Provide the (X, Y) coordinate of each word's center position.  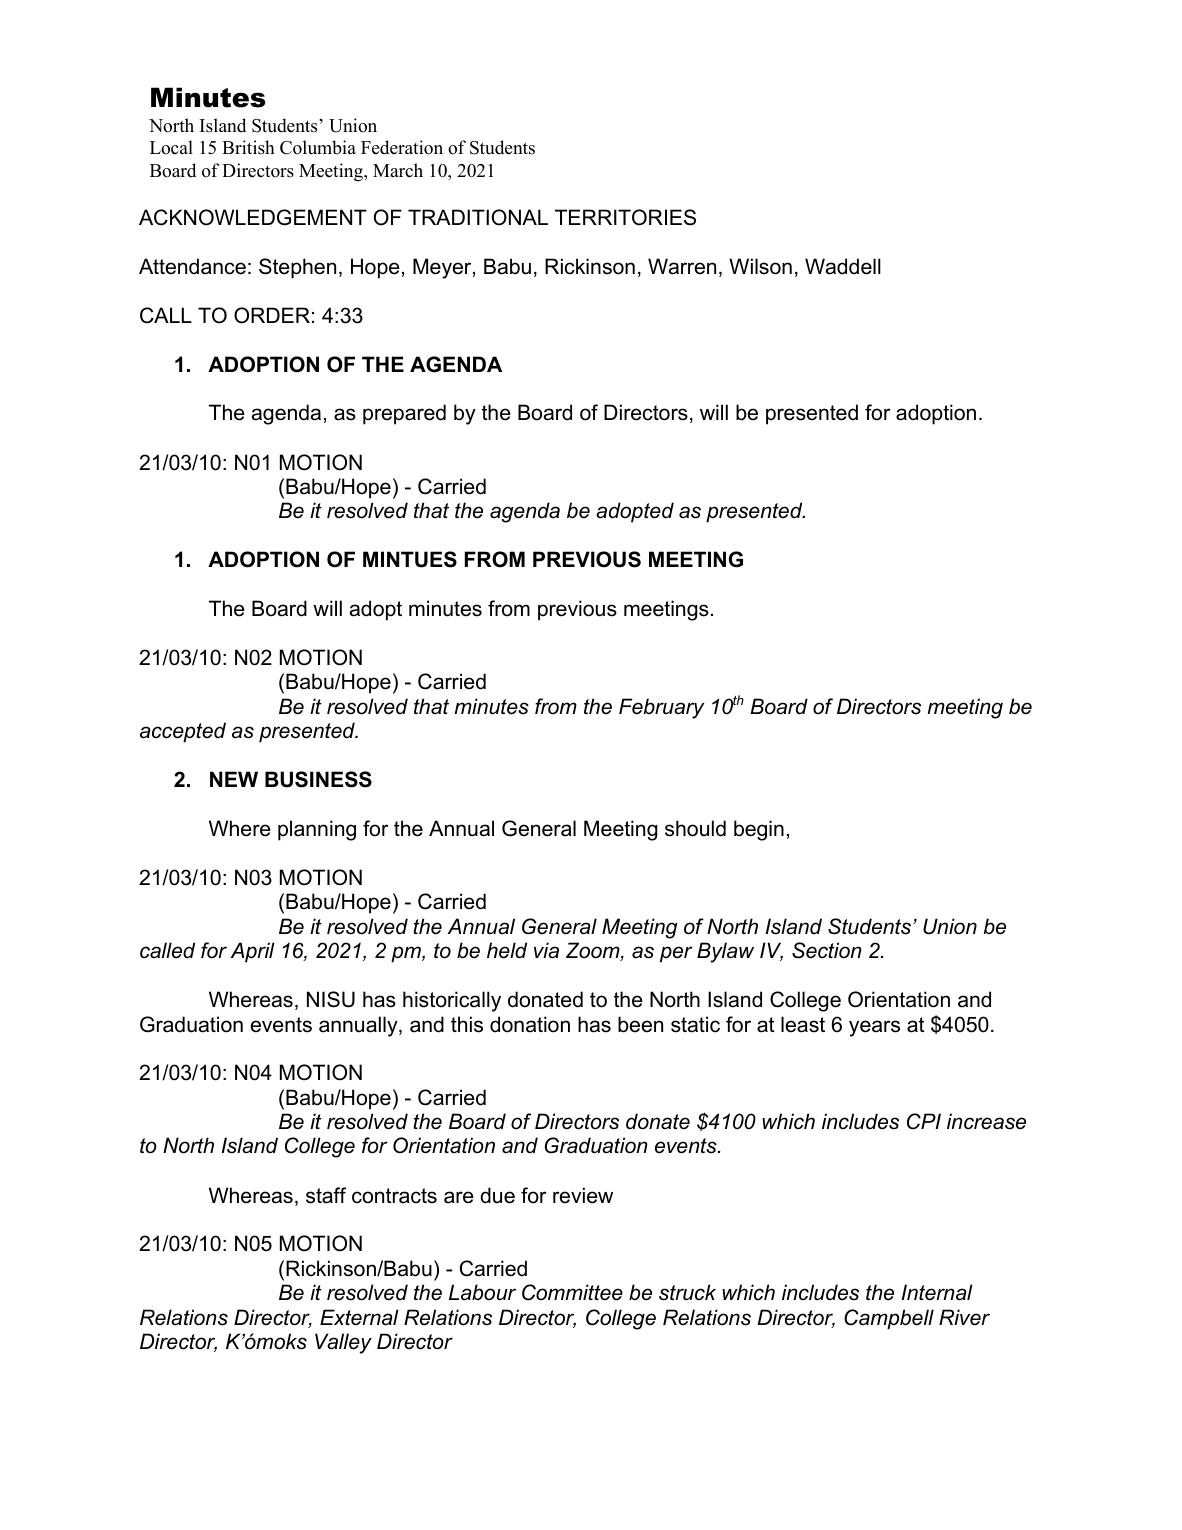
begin (759, 830)
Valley (343, 1343)
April (253, 952)
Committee (572, 1292)
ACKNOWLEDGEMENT (253, 217)
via (546, 950)
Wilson (760, 266)
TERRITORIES (625, 217)
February (661, 708)
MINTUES (410, 559)
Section (827, 950)
